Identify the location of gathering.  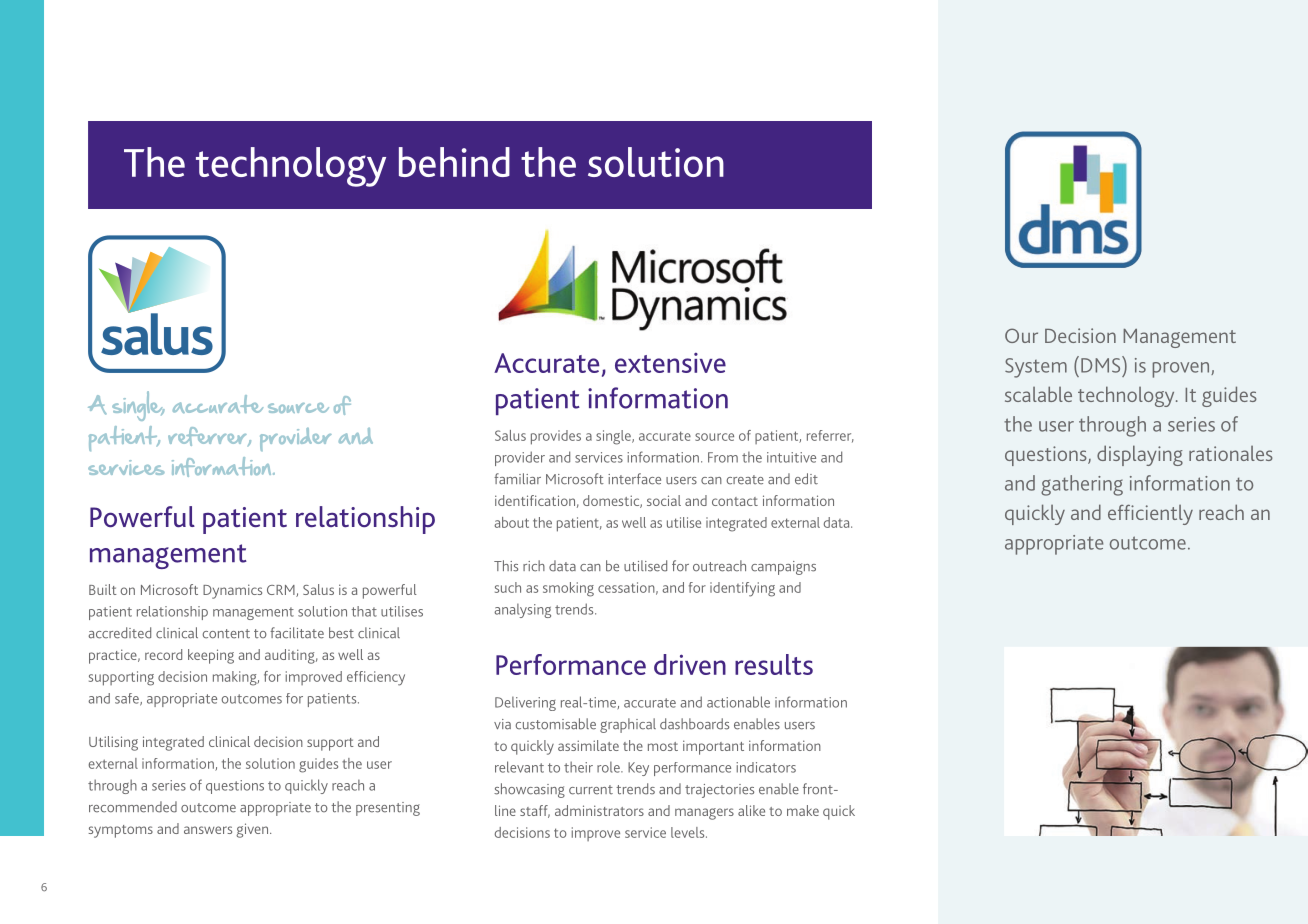
(1082, 485).
